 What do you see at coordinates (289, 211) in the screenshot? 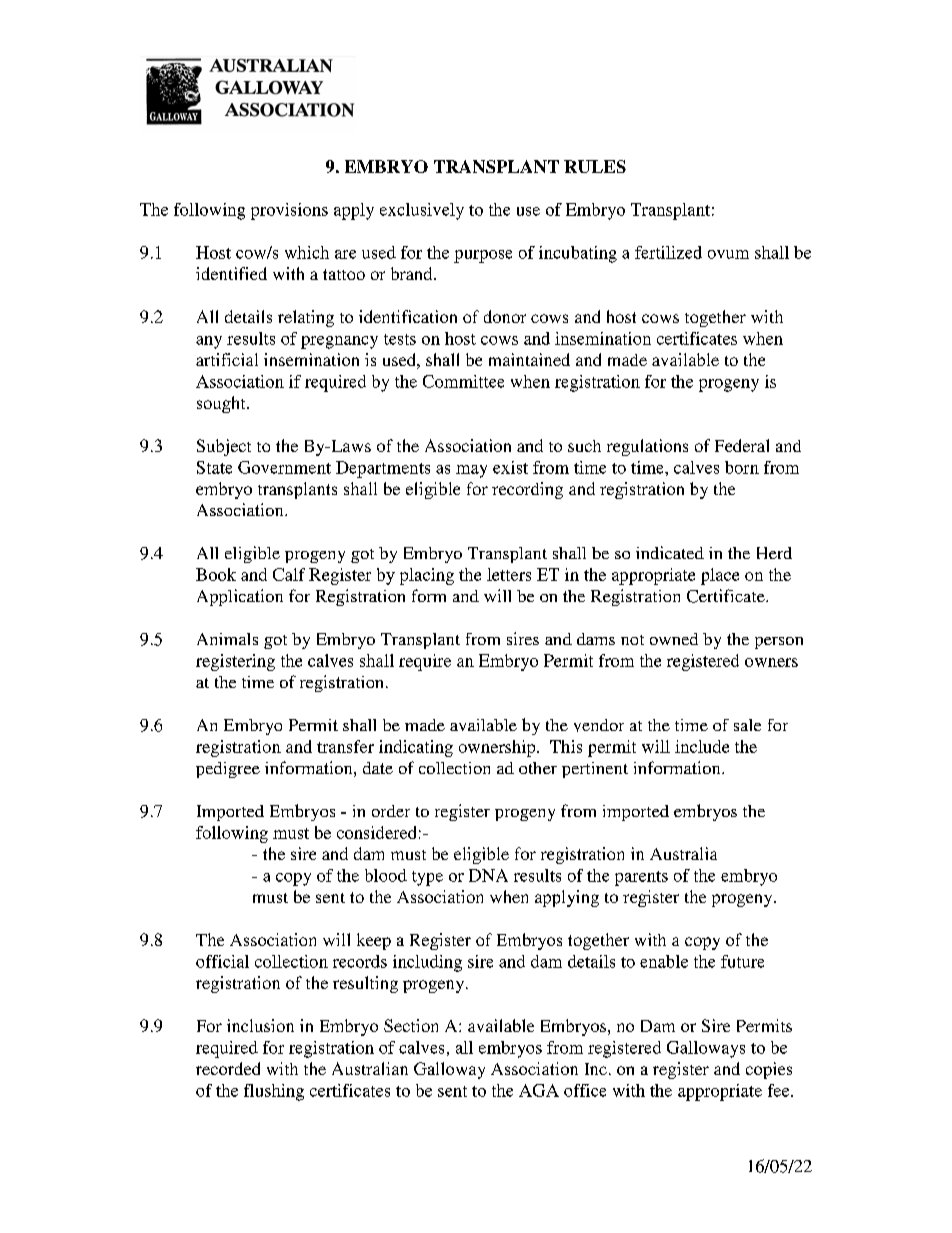
I see `provisions` at bounding box center [289, 211].
